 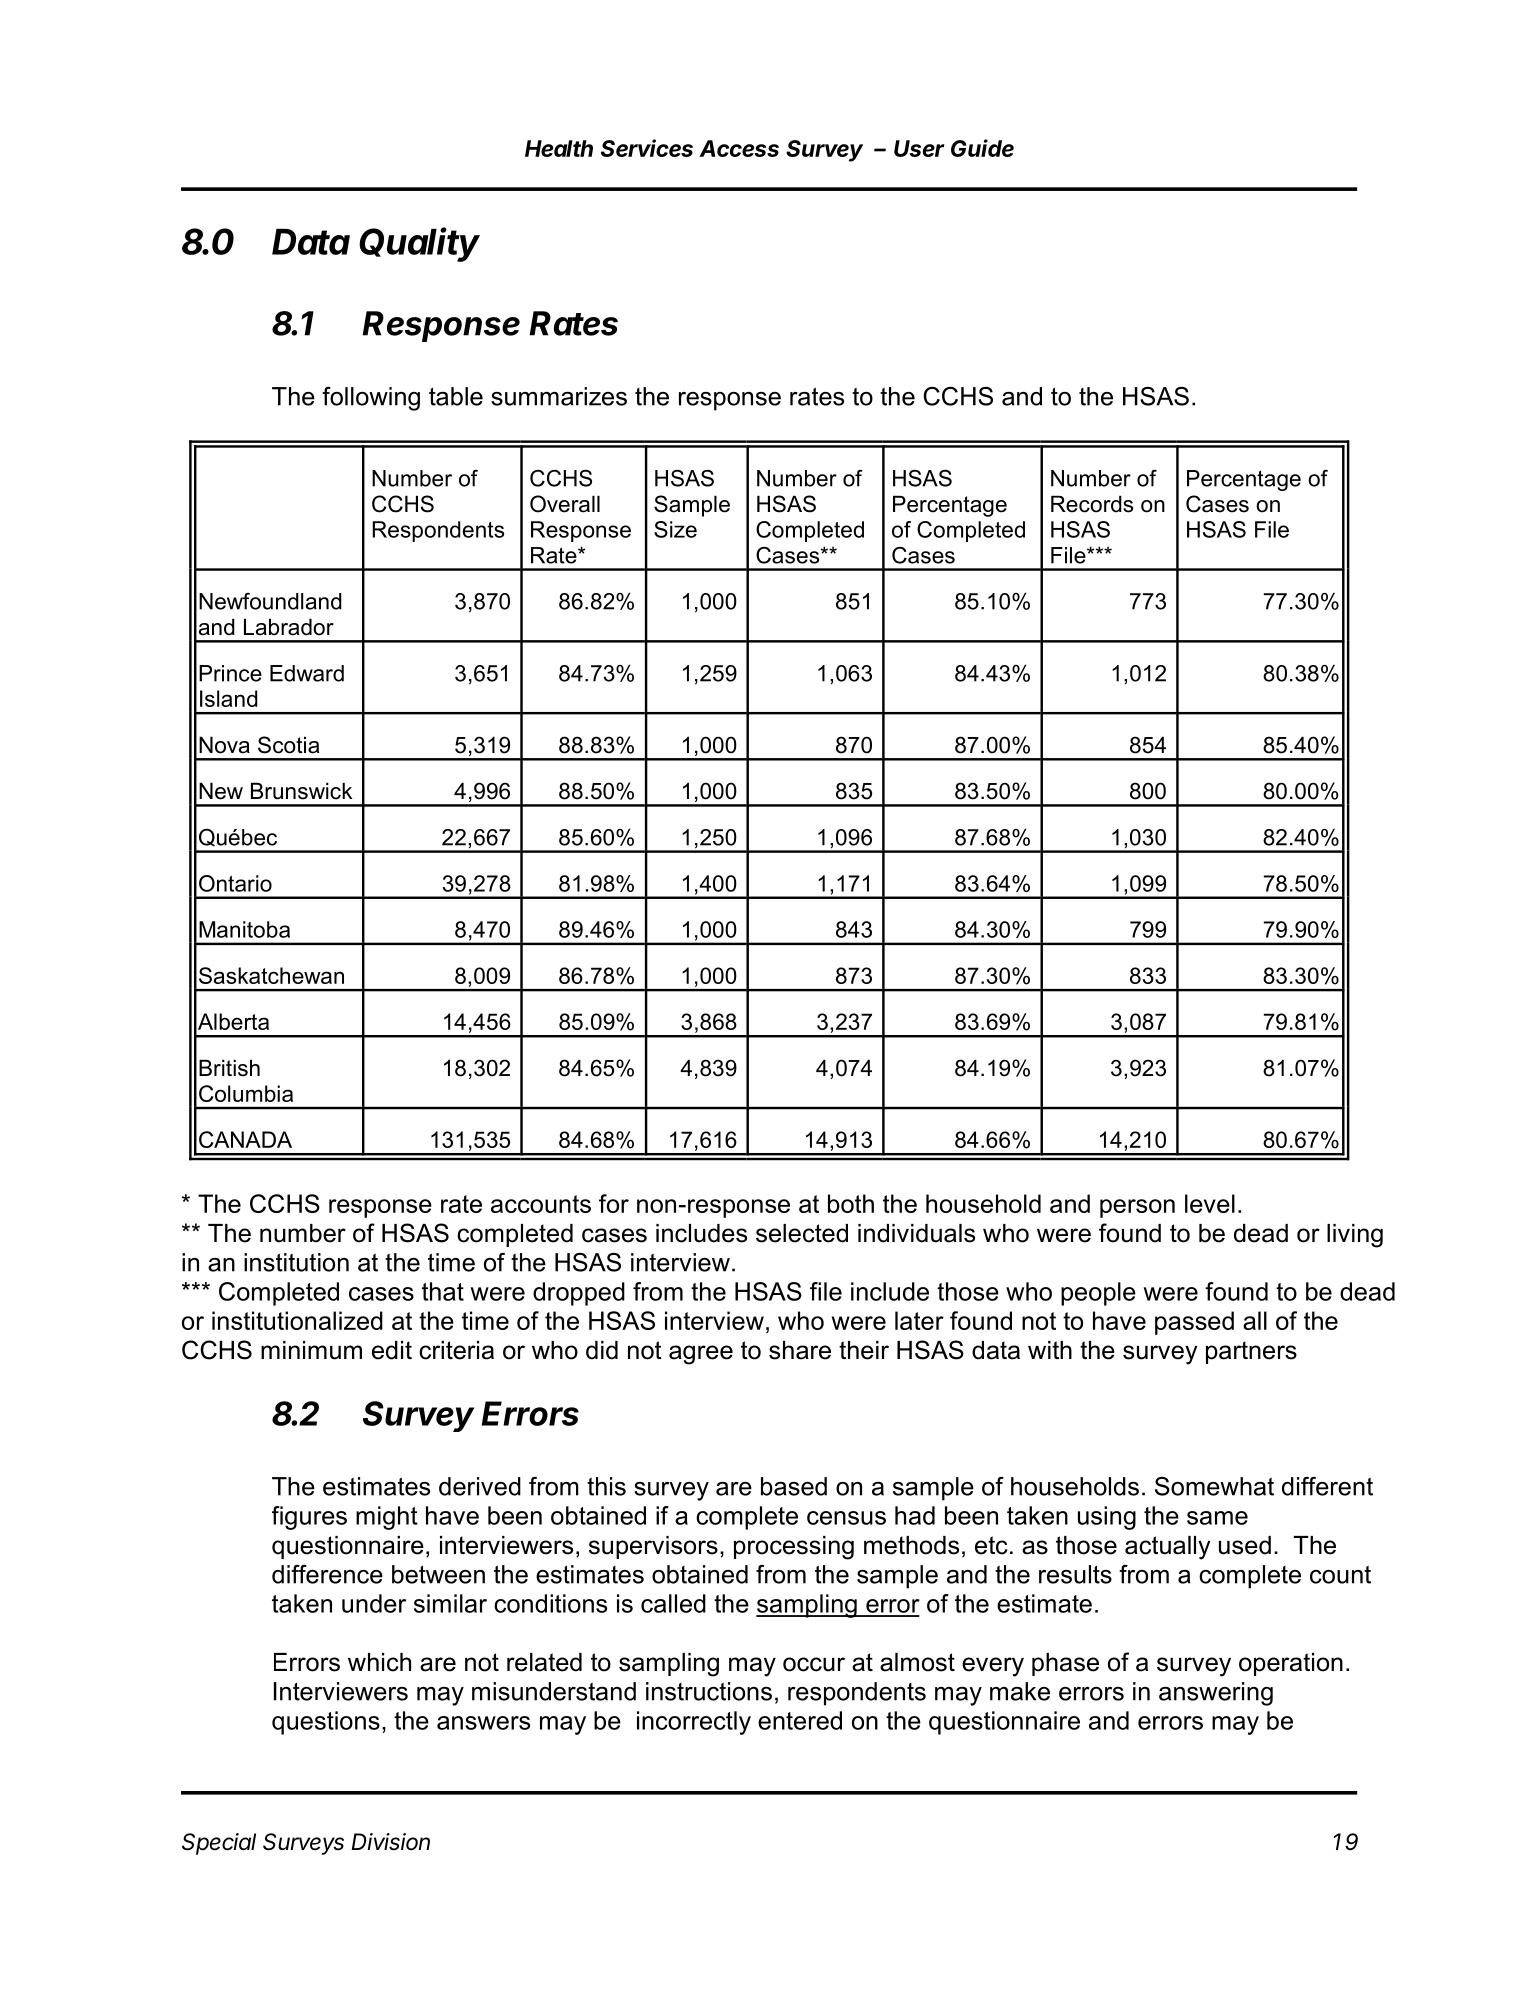 I want to click on Size, so click(x=675, y=529).
